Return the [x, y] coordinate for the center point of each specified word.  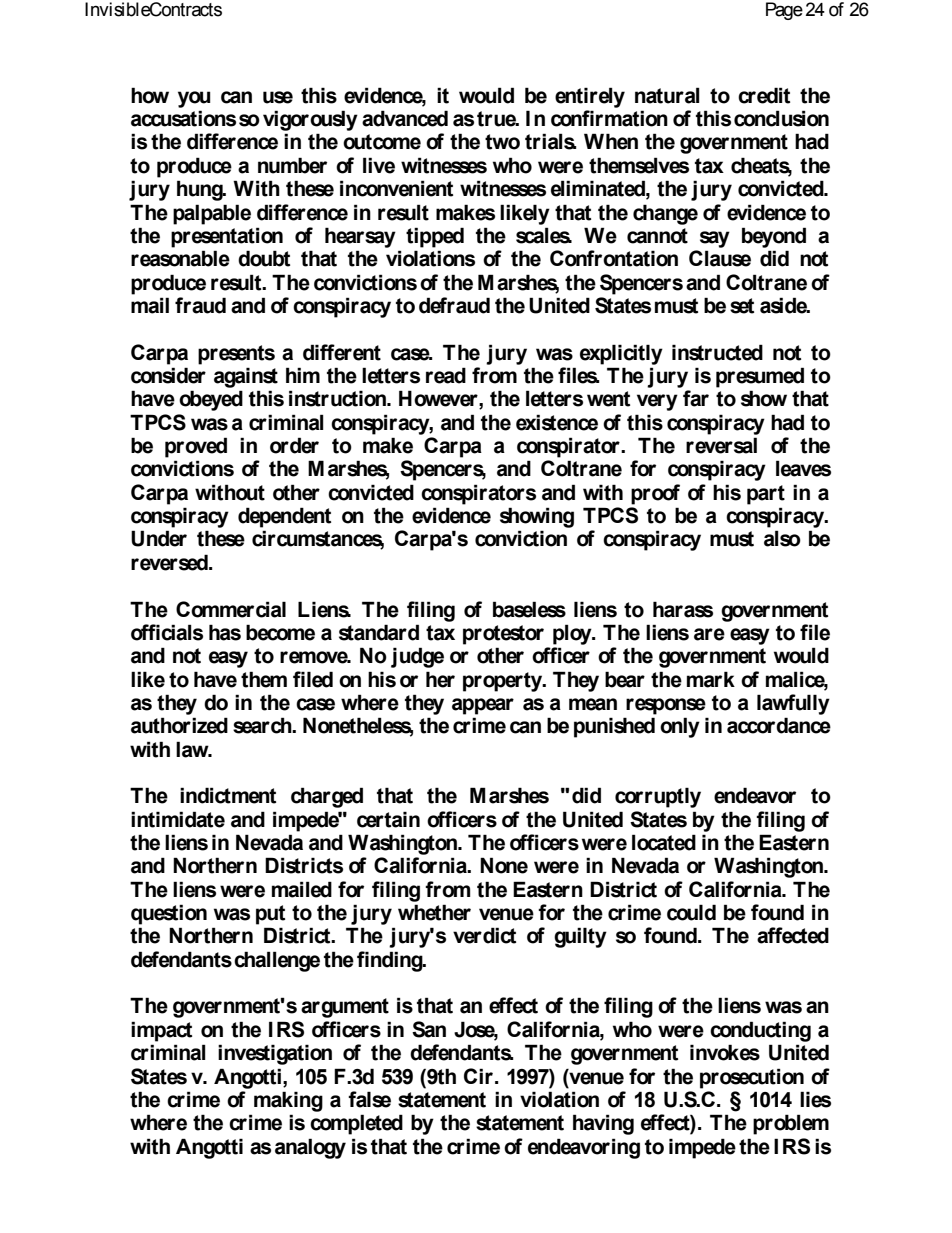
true [498, 119]
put [270, 915]
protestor [503, 635]
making [288, 1101]
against [246, 377]
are [709, 634]
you [194, 99]
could [691, 912]
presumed [760, 377]
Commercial [231, 609]
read [446, 375]
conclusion [781, 118]
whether [434, 912]
